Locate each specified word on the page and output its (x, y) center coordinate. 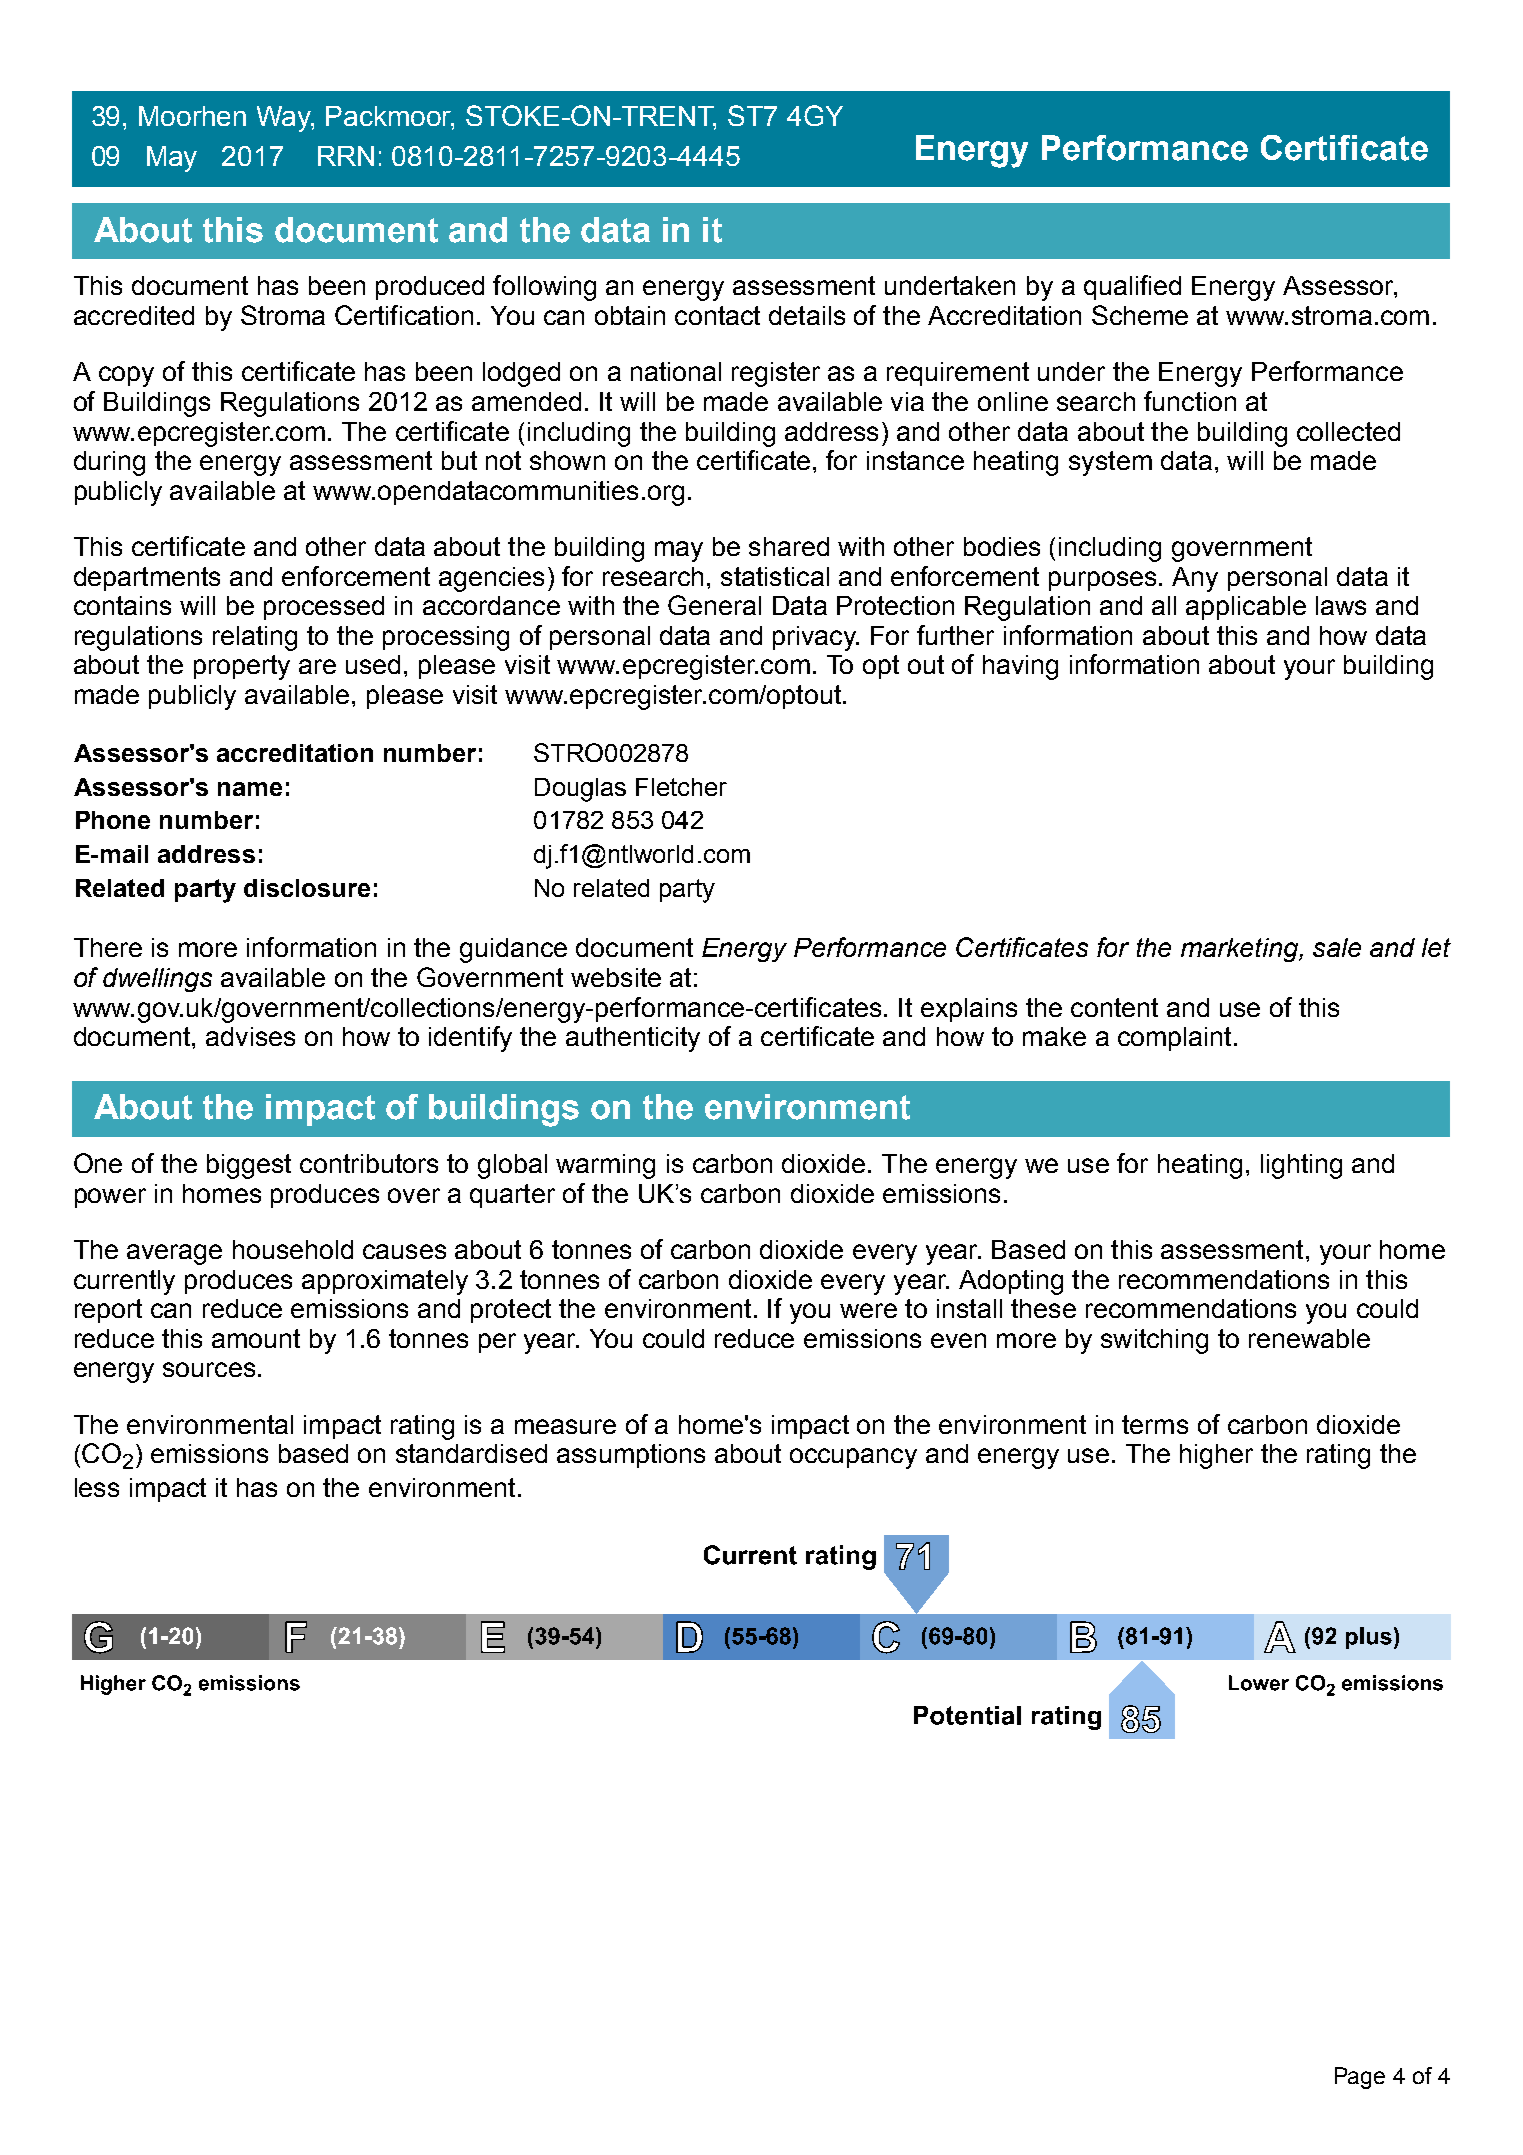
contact (717, 315)
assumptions (631, 1456)
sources (209, 1369)
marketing (1240, 950)
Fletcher (681, 787)
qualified (1132, 287)
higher (1216, 1456)
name (250, 789)
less (97, 1487)
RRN (346, 156)
